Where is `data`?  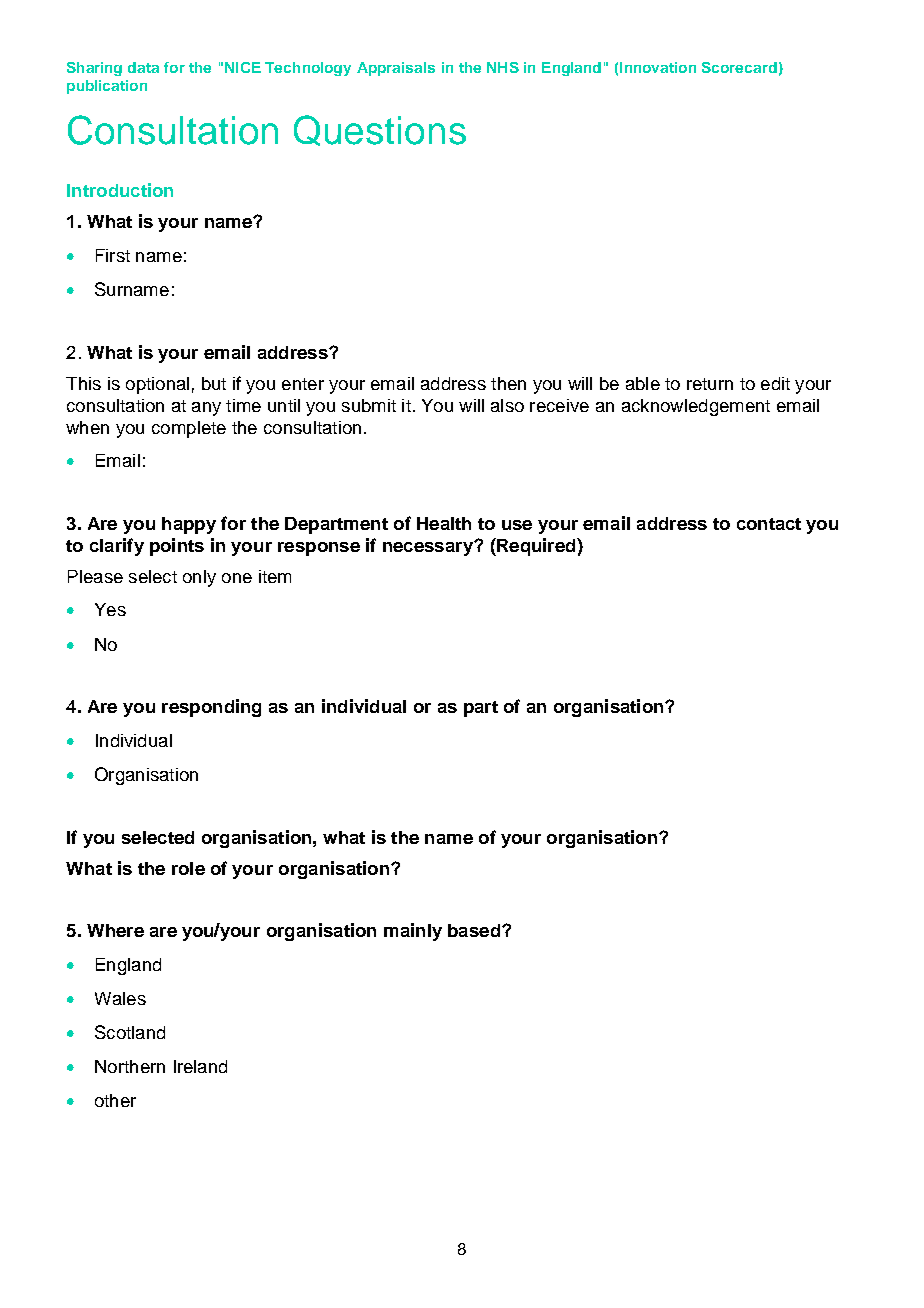 data is located at coordinates (143, 67).
